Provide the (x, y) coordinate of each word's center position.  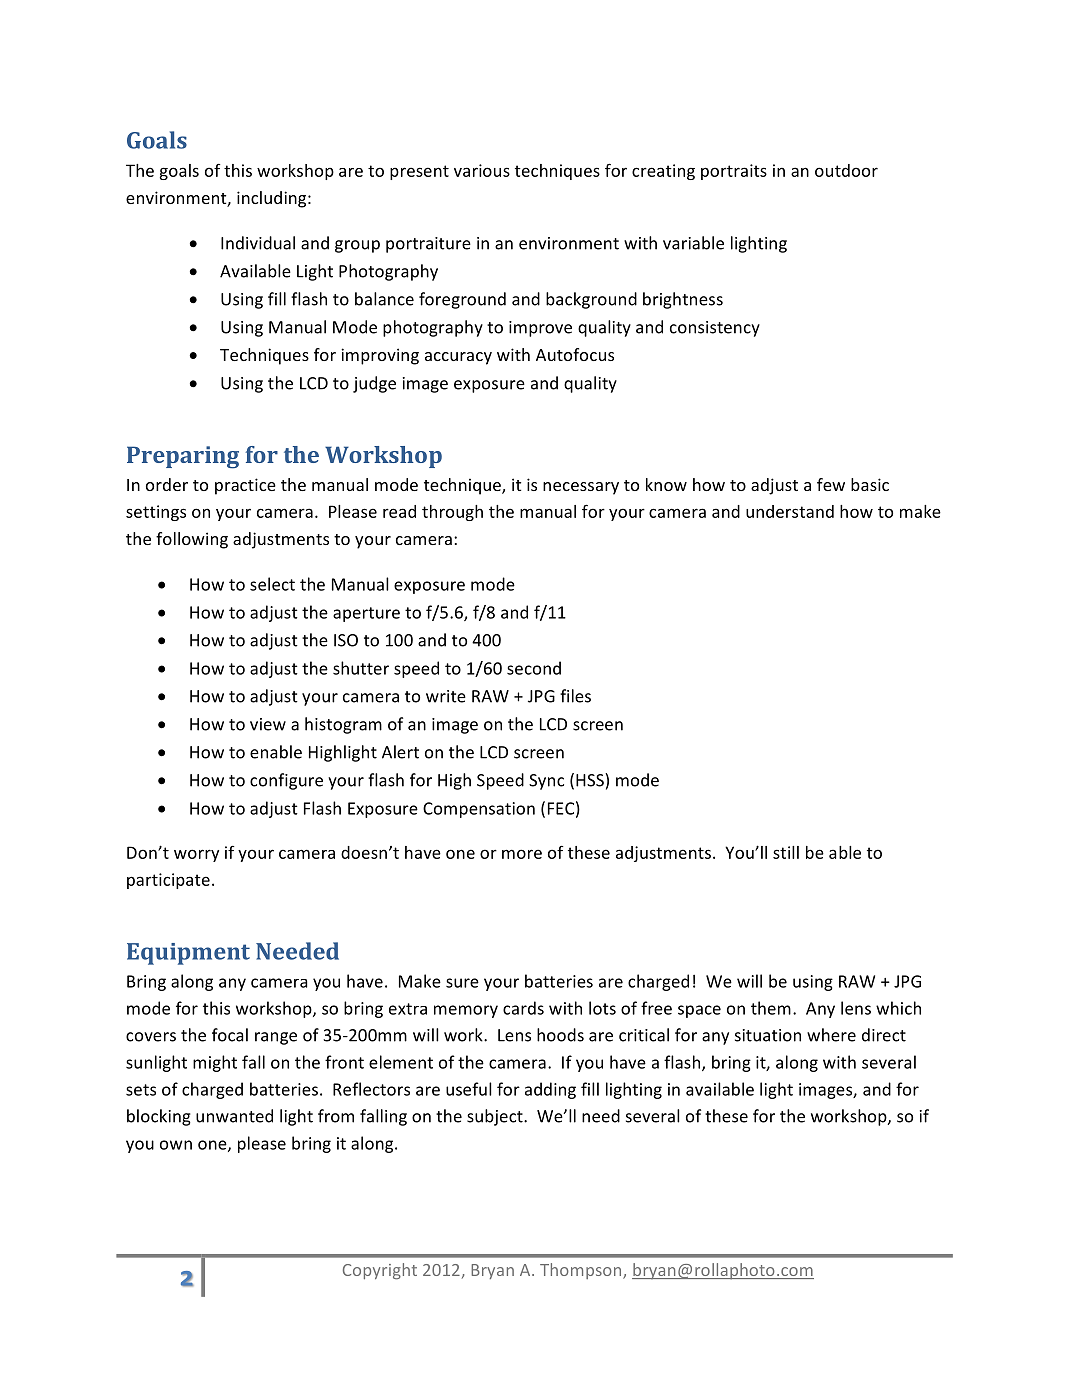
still (786, 852)
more (522, 854)
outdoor (846, 170)
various (482, 170)
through (452, 513)
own (176, 1145)
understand (790, 511)
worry (196, 855)
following (192, 540)
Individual (258, 243)
